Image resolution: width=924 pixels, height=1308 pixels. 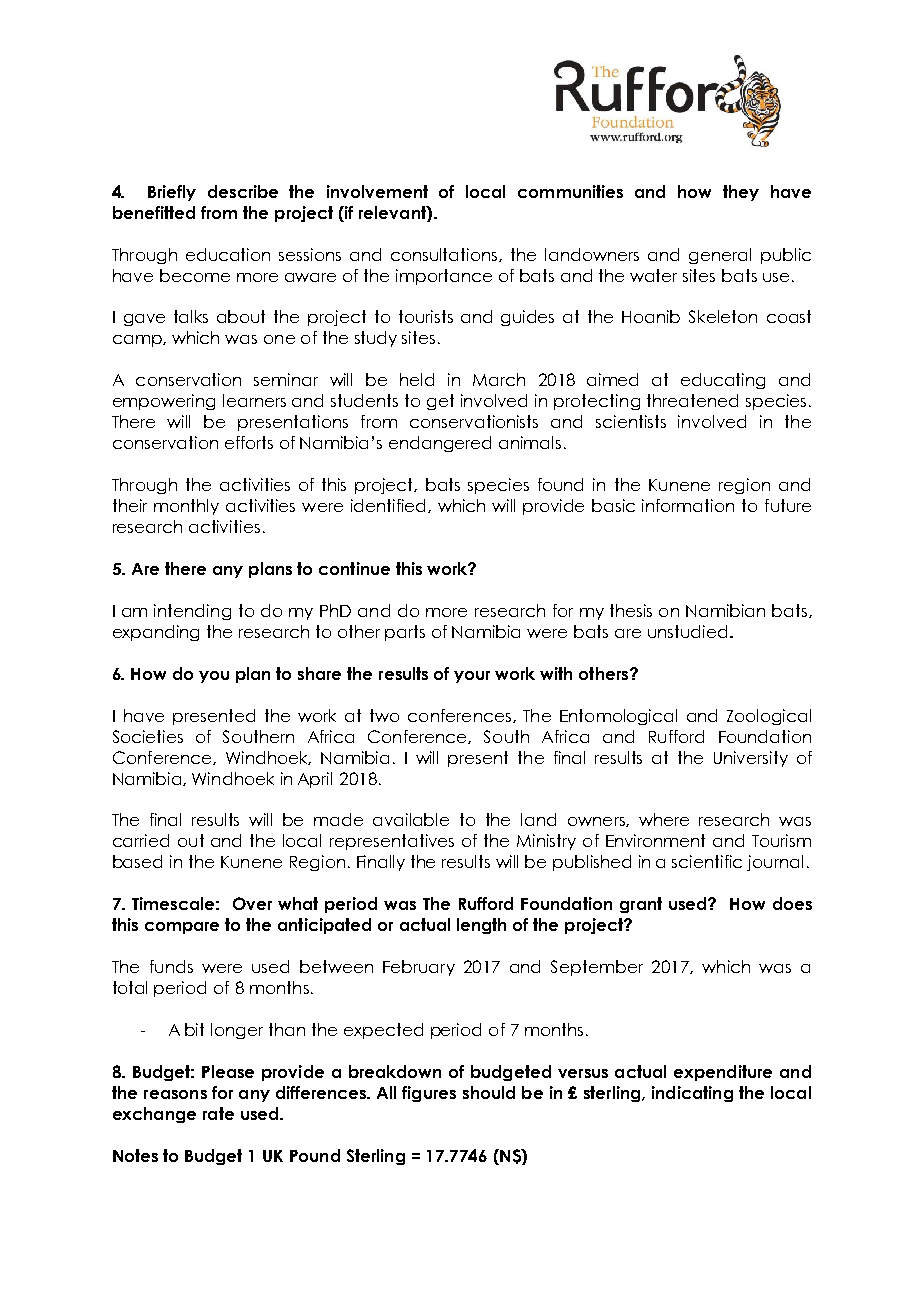 I want to click on identified, so click(x=388, y=505).
